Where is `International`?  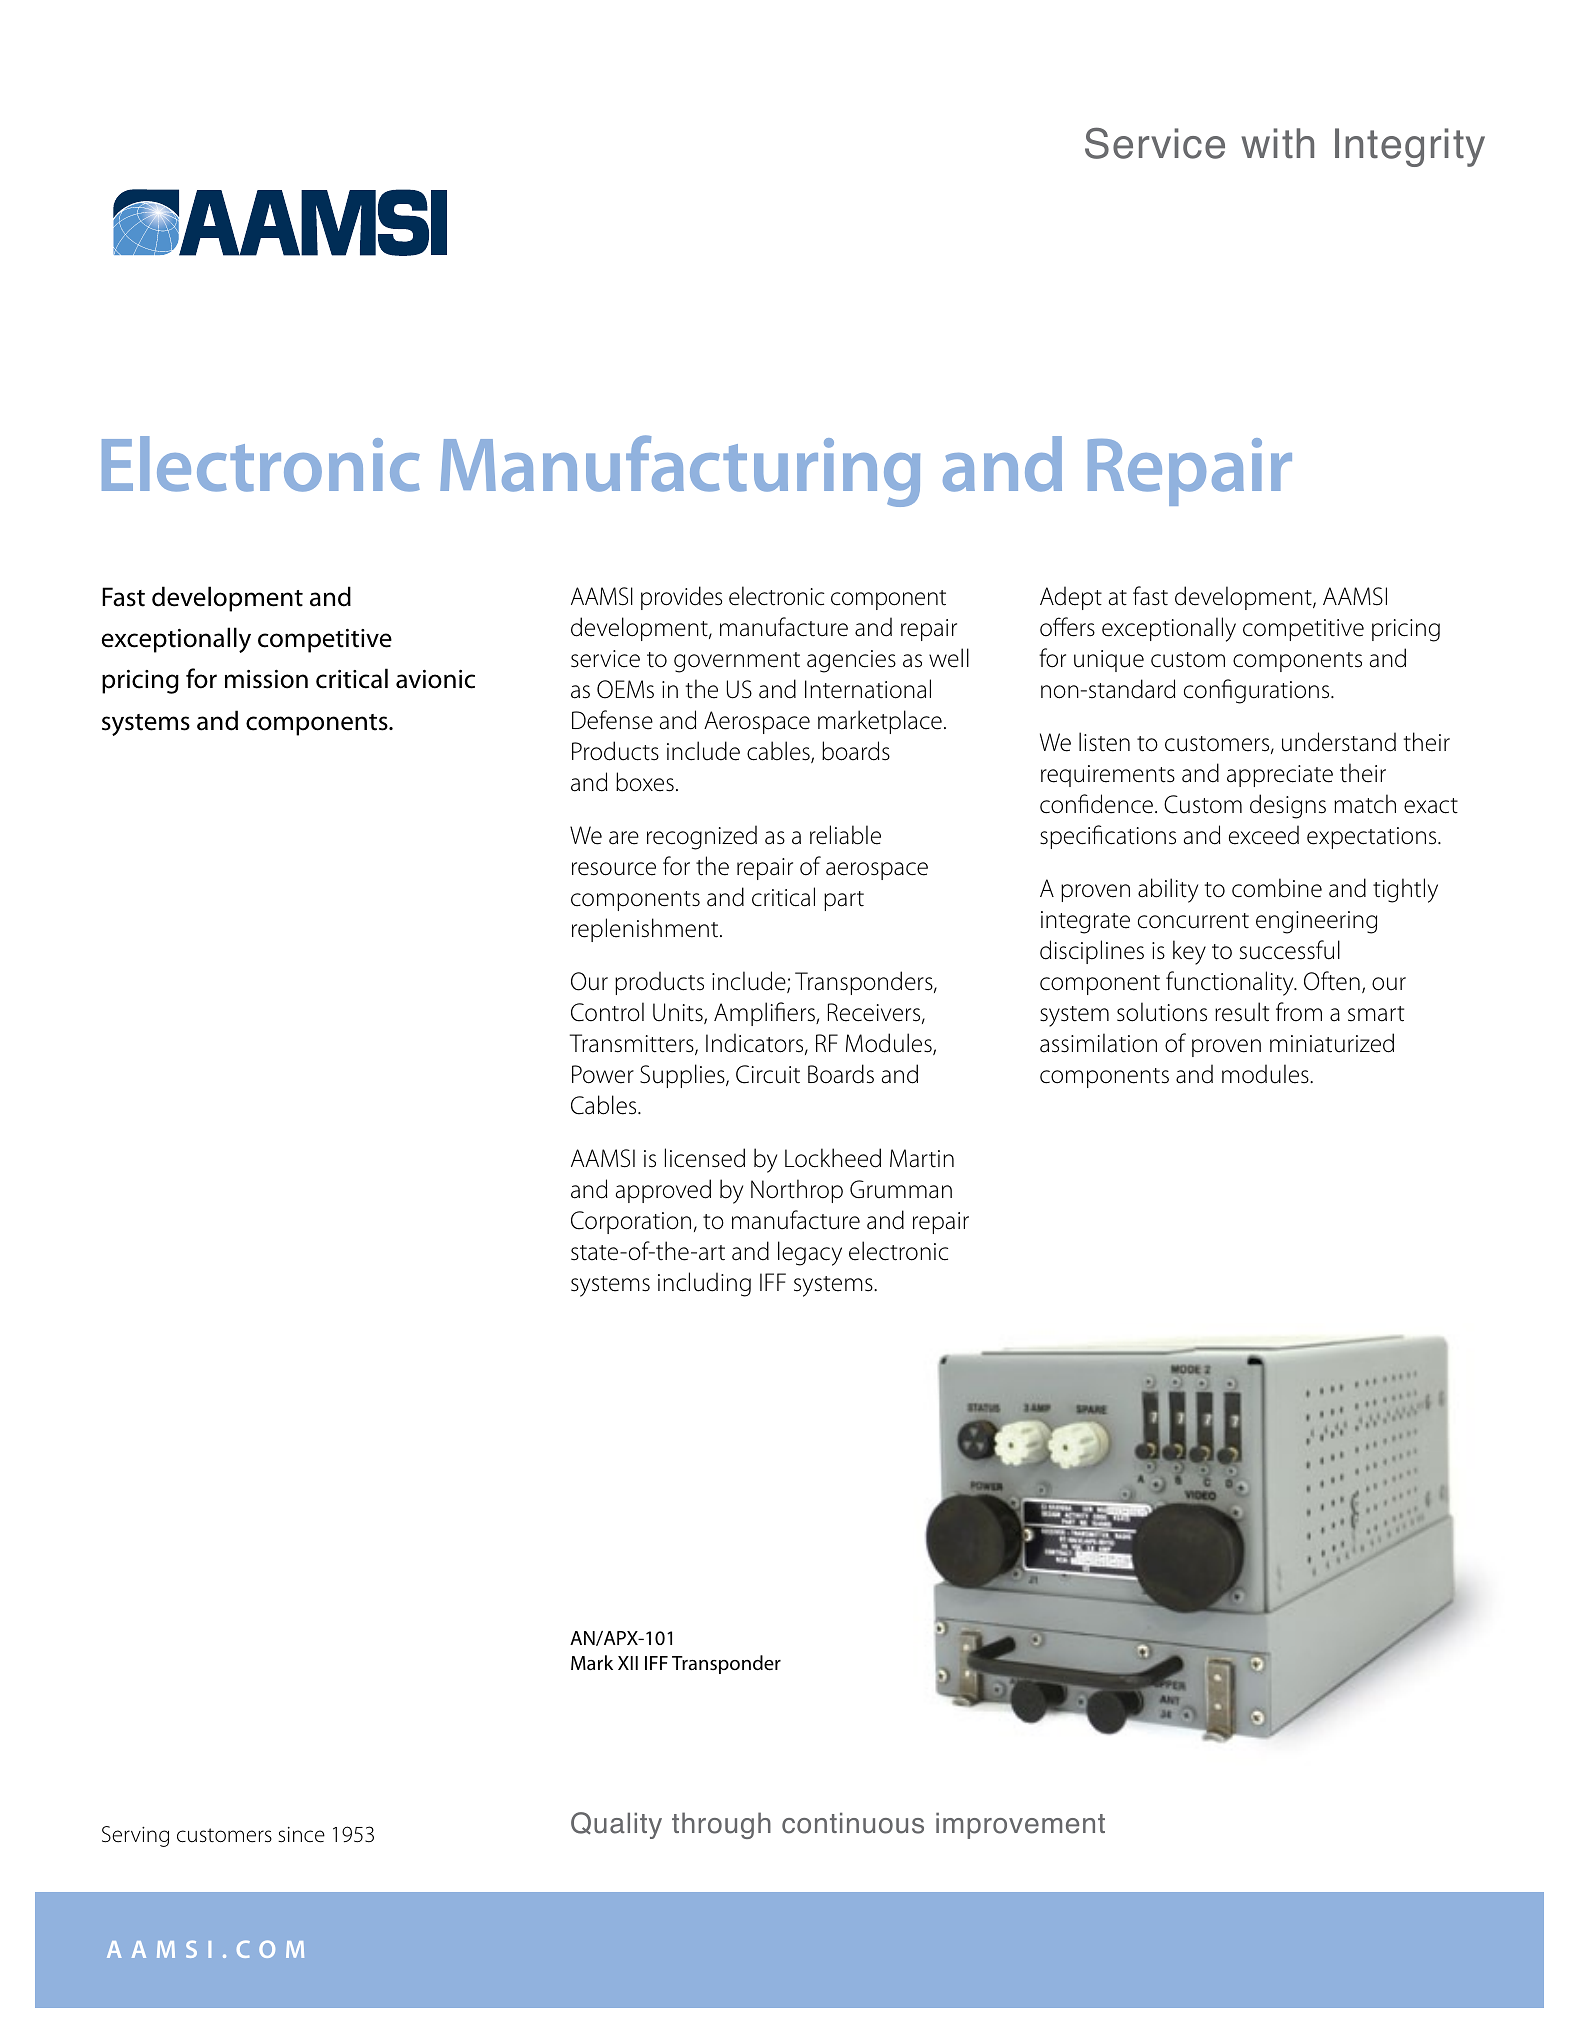
International is located at coordinates (868, 689).
